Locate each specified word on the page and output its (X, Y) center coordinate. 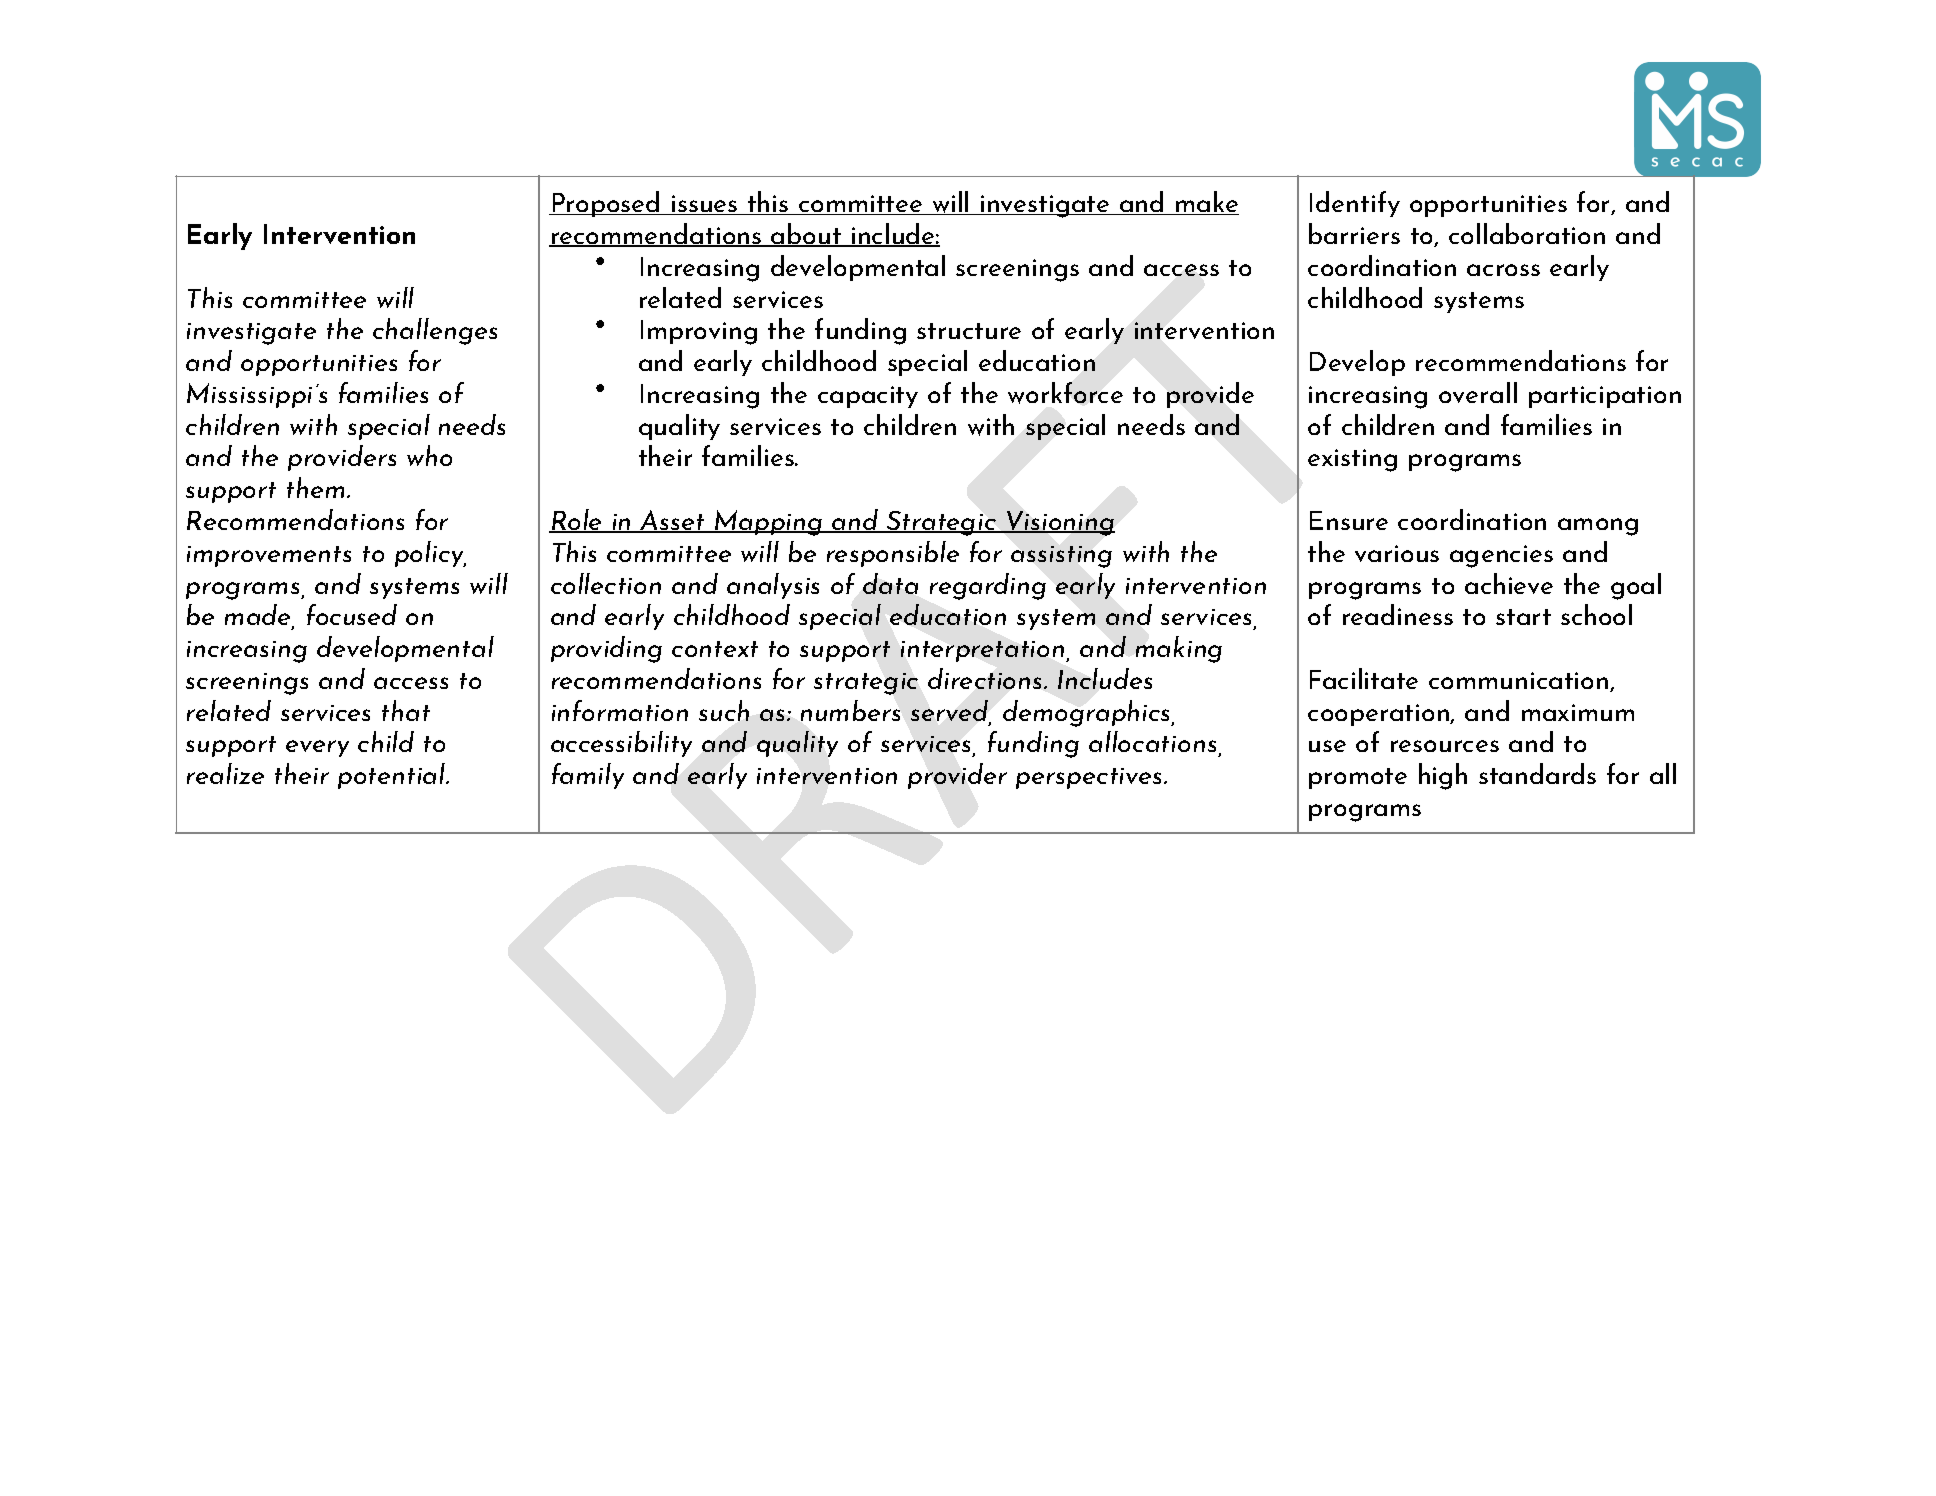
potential (393, 776)
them (315, 487)
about (806, 235)
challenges (435, 331)
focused (352, 614)
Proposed (606, 204)
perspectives (1090, 778)
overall (1478, 392)
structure (969, 331)
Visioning (1060, 523)
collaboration (1527, 233)
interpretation (984, 651)
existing (1352, 460)
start (1523, 617)
